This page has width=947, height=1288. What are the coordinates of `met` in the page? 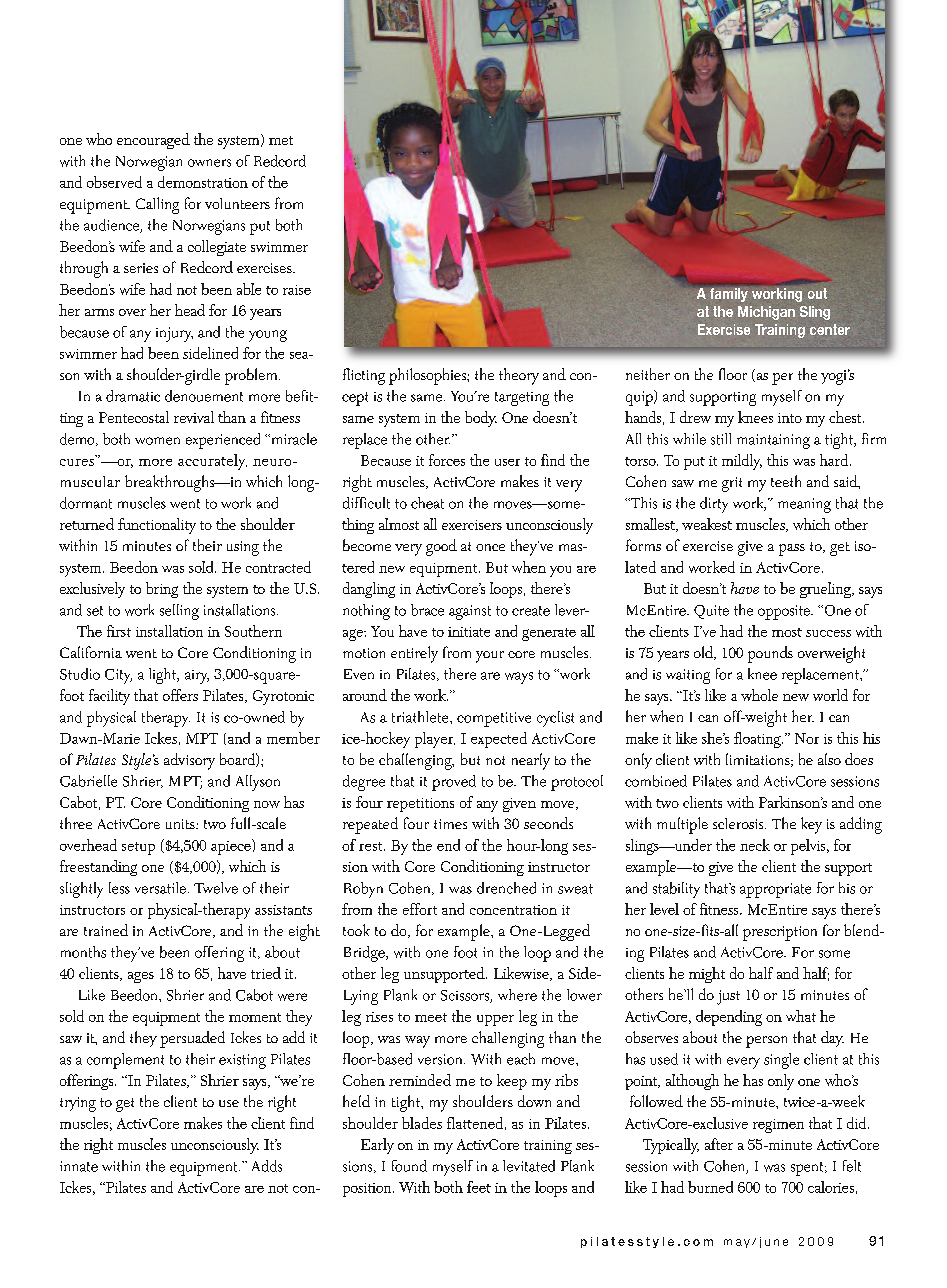 It's located at (281, 140).
